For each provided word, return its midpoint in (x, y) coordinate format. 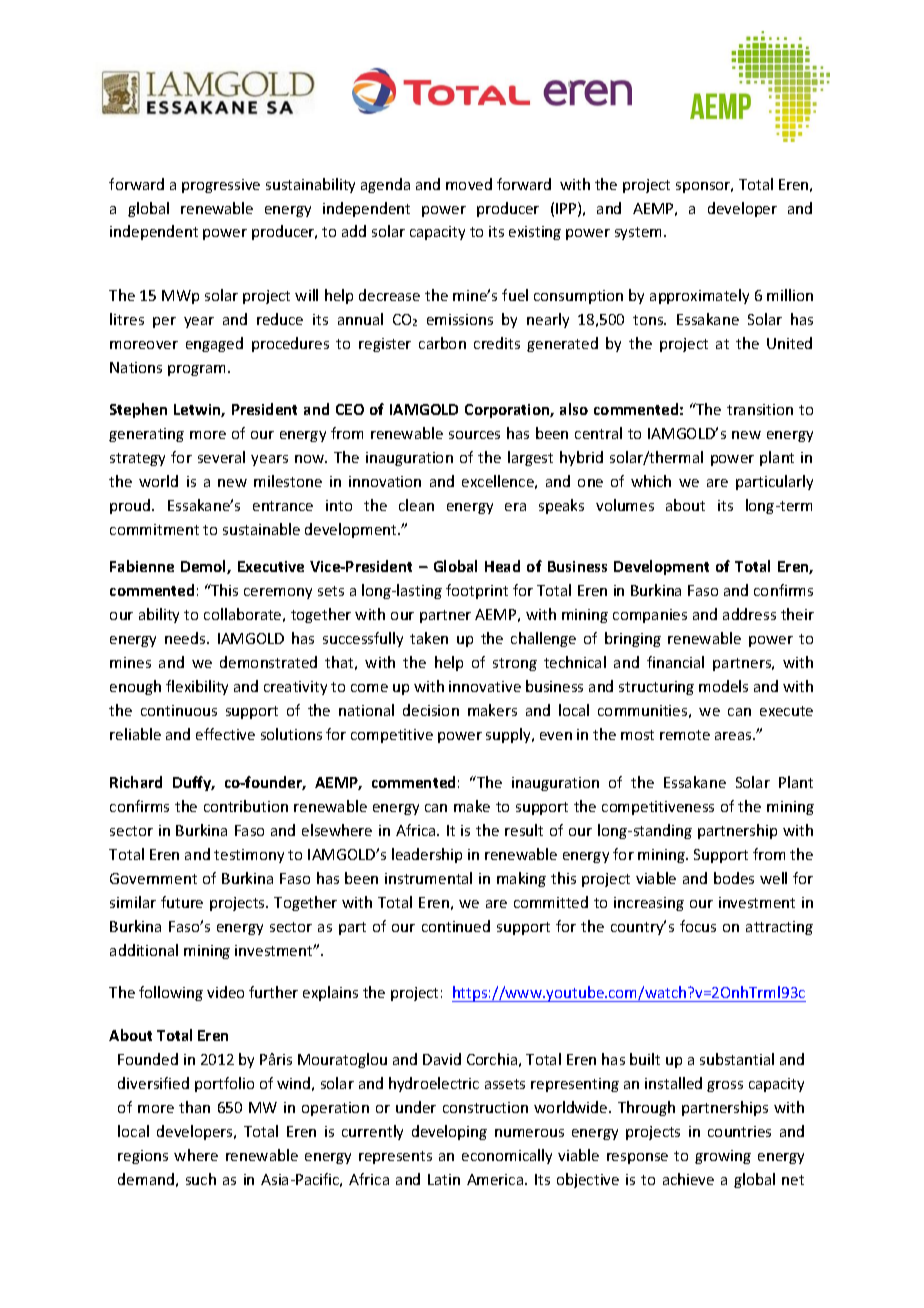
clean (416, 505)
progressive (221, 186)
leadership (427, 855)
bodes (734, 878)
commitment (154, 529)
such (201, 1179)
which (651, 481)
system (638, 233)
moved (469, 184)
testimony (249, 856)
